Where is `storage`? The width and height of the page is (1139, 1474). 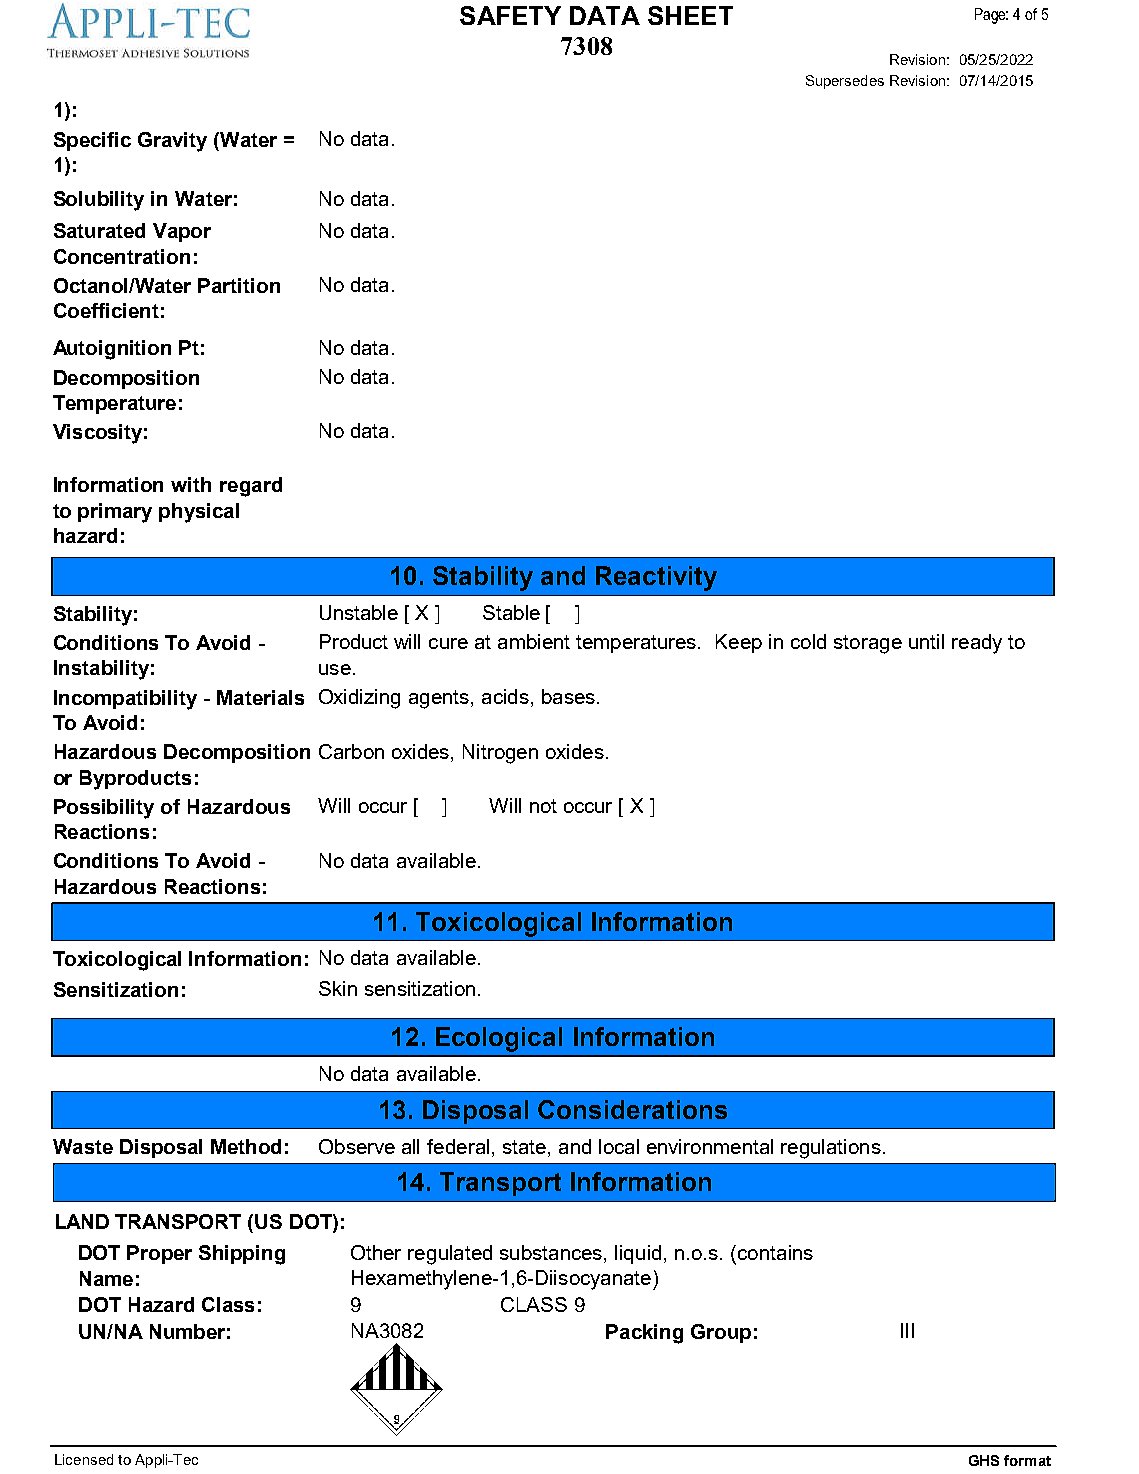
storage is located at coordinates (868, 644).
